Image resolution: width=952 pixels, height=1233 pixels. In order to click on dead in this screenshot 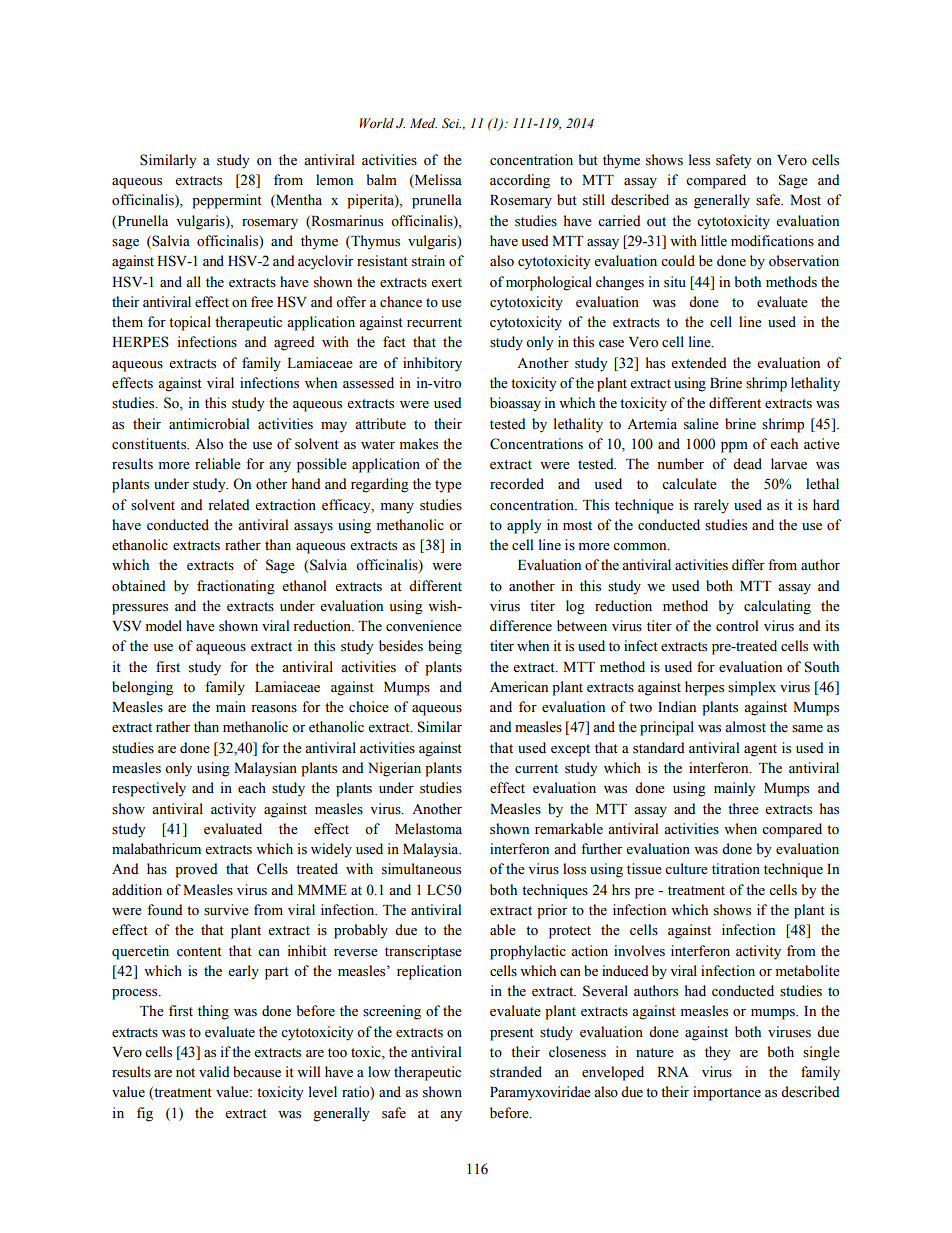, I will do `click(747, 464)`.
